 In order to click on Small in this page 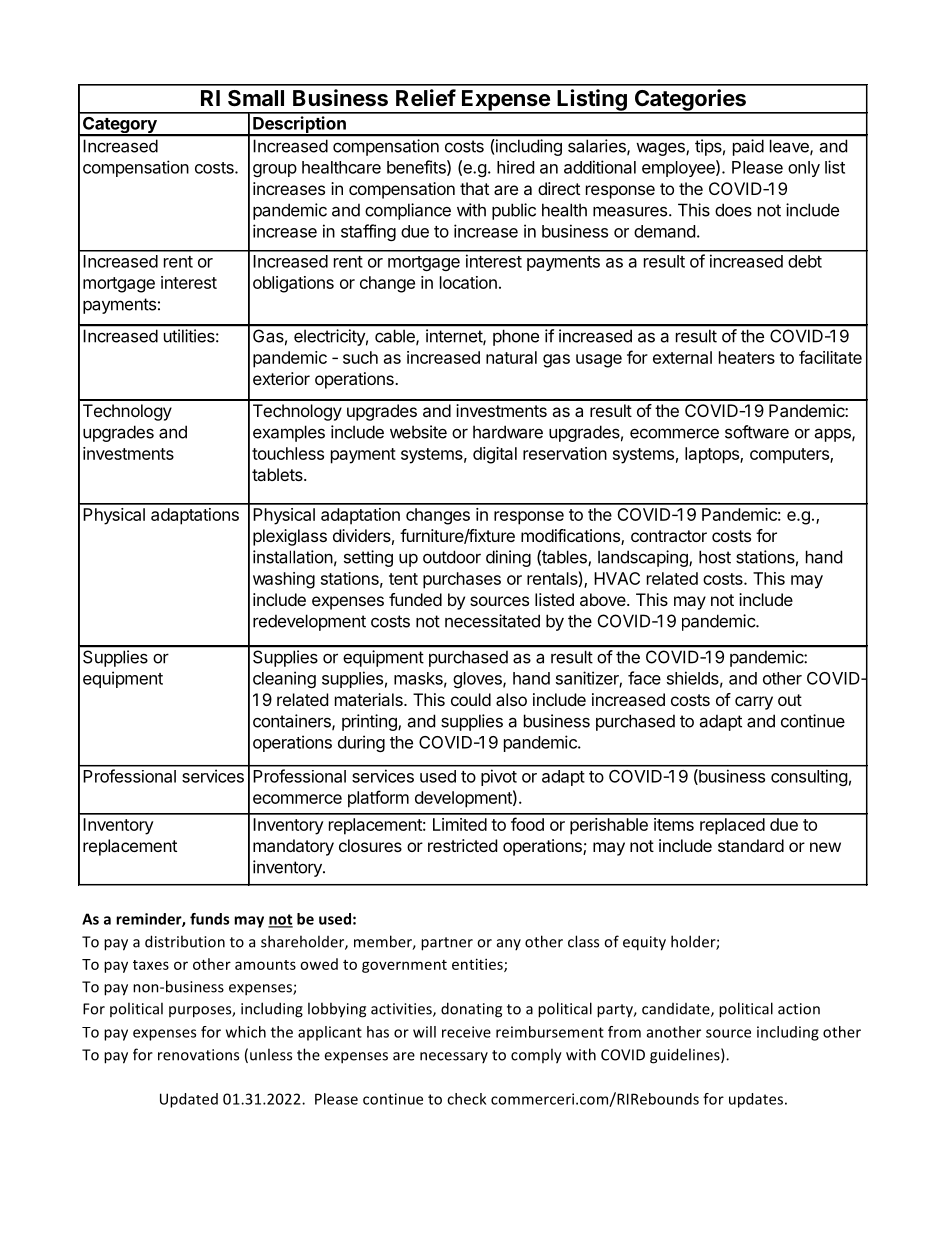, I will do `click(256, 98)`.
